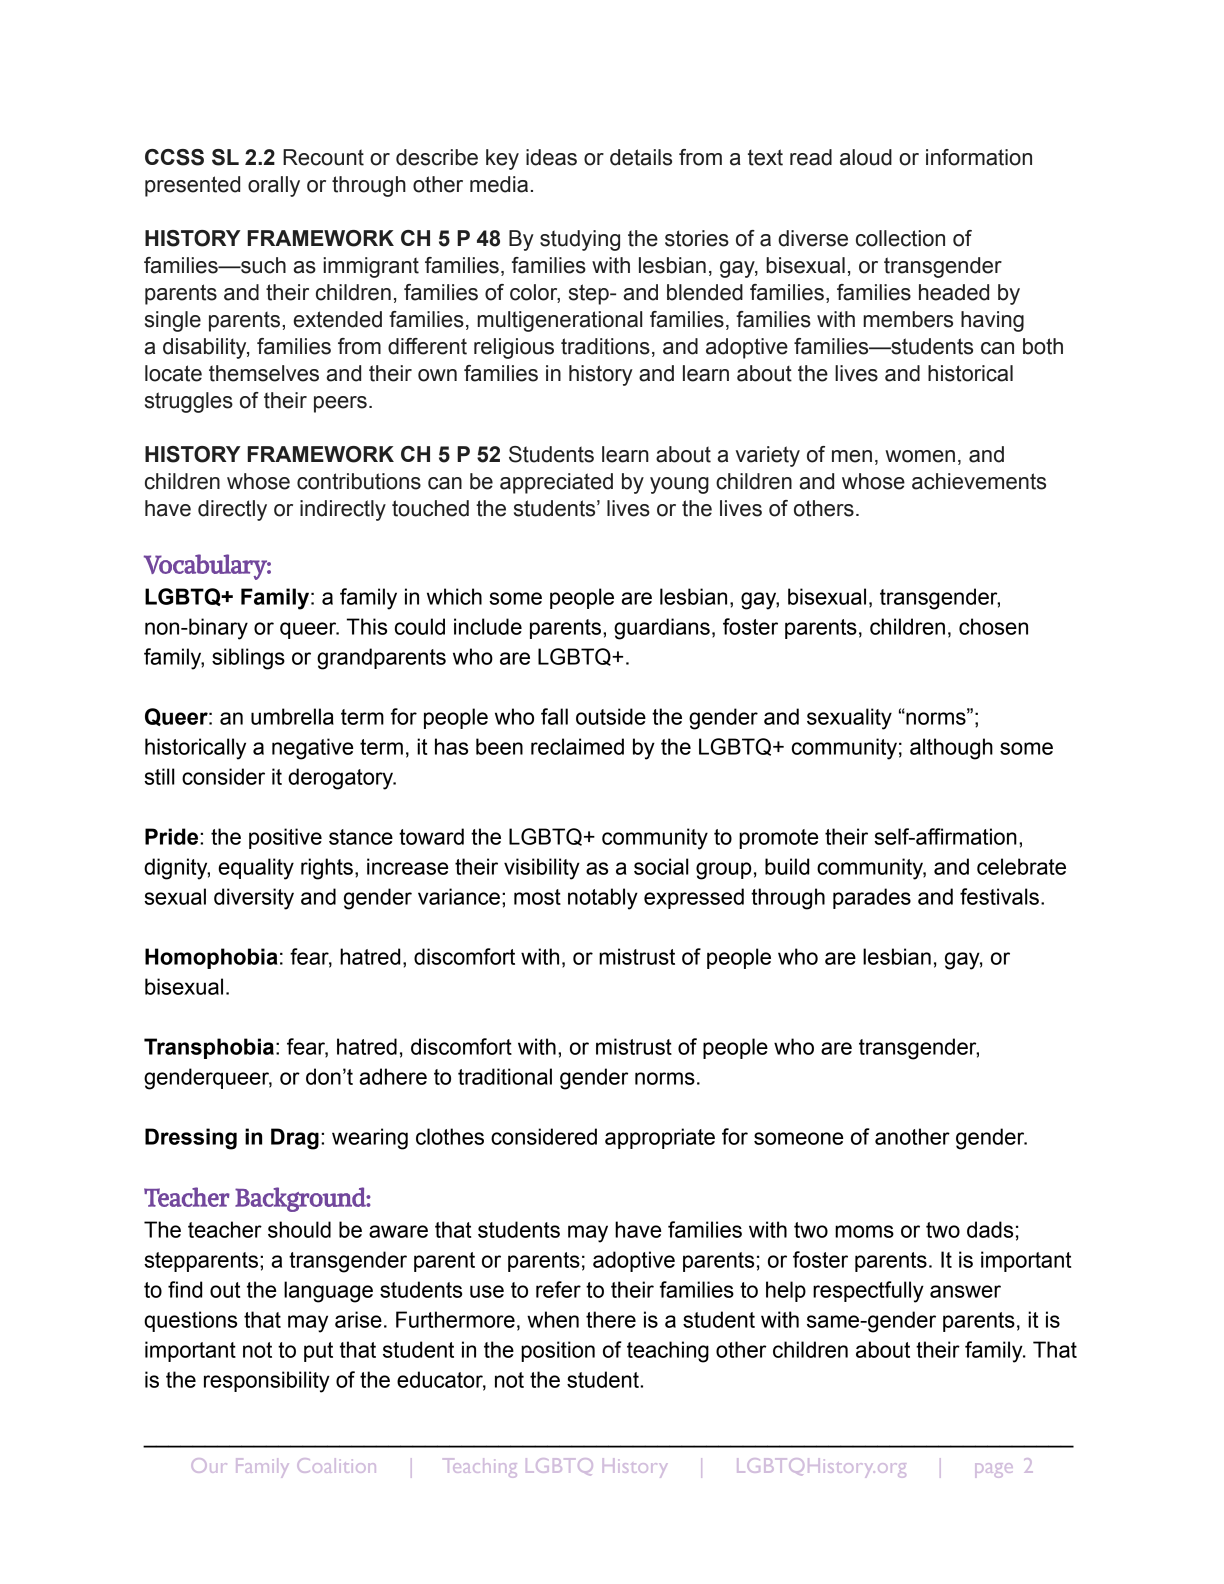 This screenshot has width=1224, height=1584. Describe the element at coordinates (951, 749) in the screenshot. I see `although` at that location.
